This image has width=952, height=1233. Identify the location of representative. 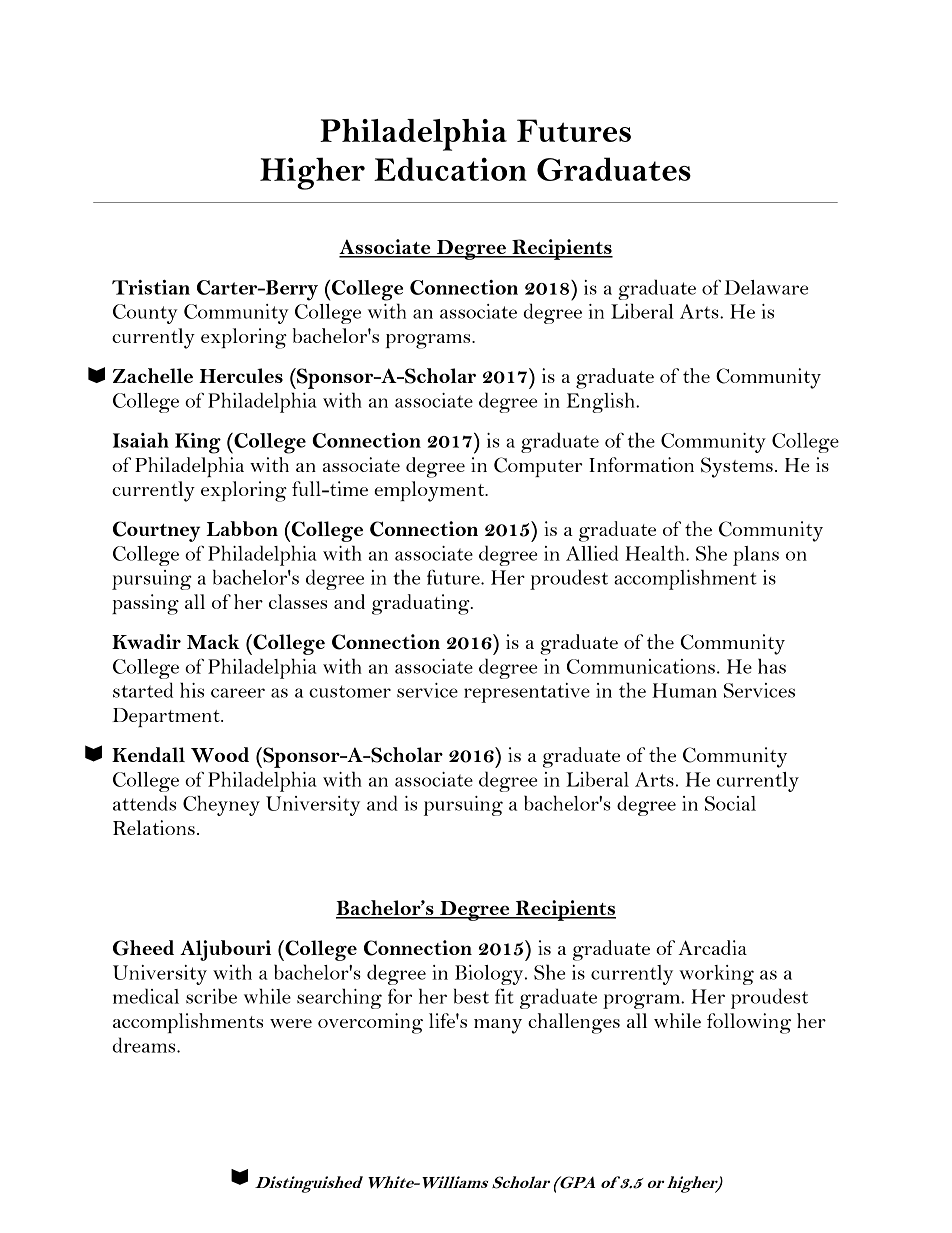
(527, 693).
